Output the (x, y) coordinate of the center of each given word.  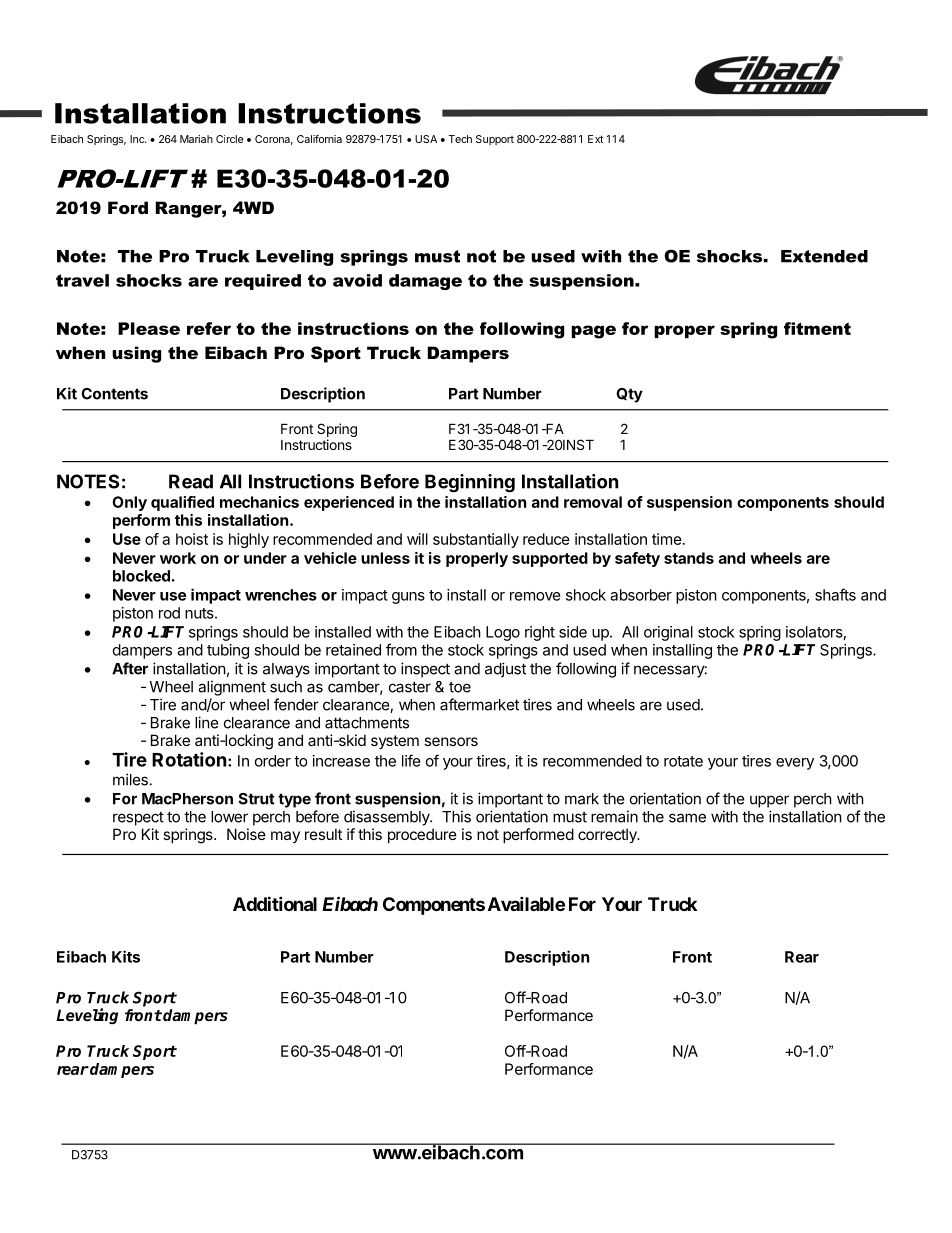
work (178, 558)
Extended (824, 256)
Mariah (196, 139)
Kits (126, 956)
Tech (460, 139)
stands (689, 558)
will (417, 539)
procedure (422, 835)
